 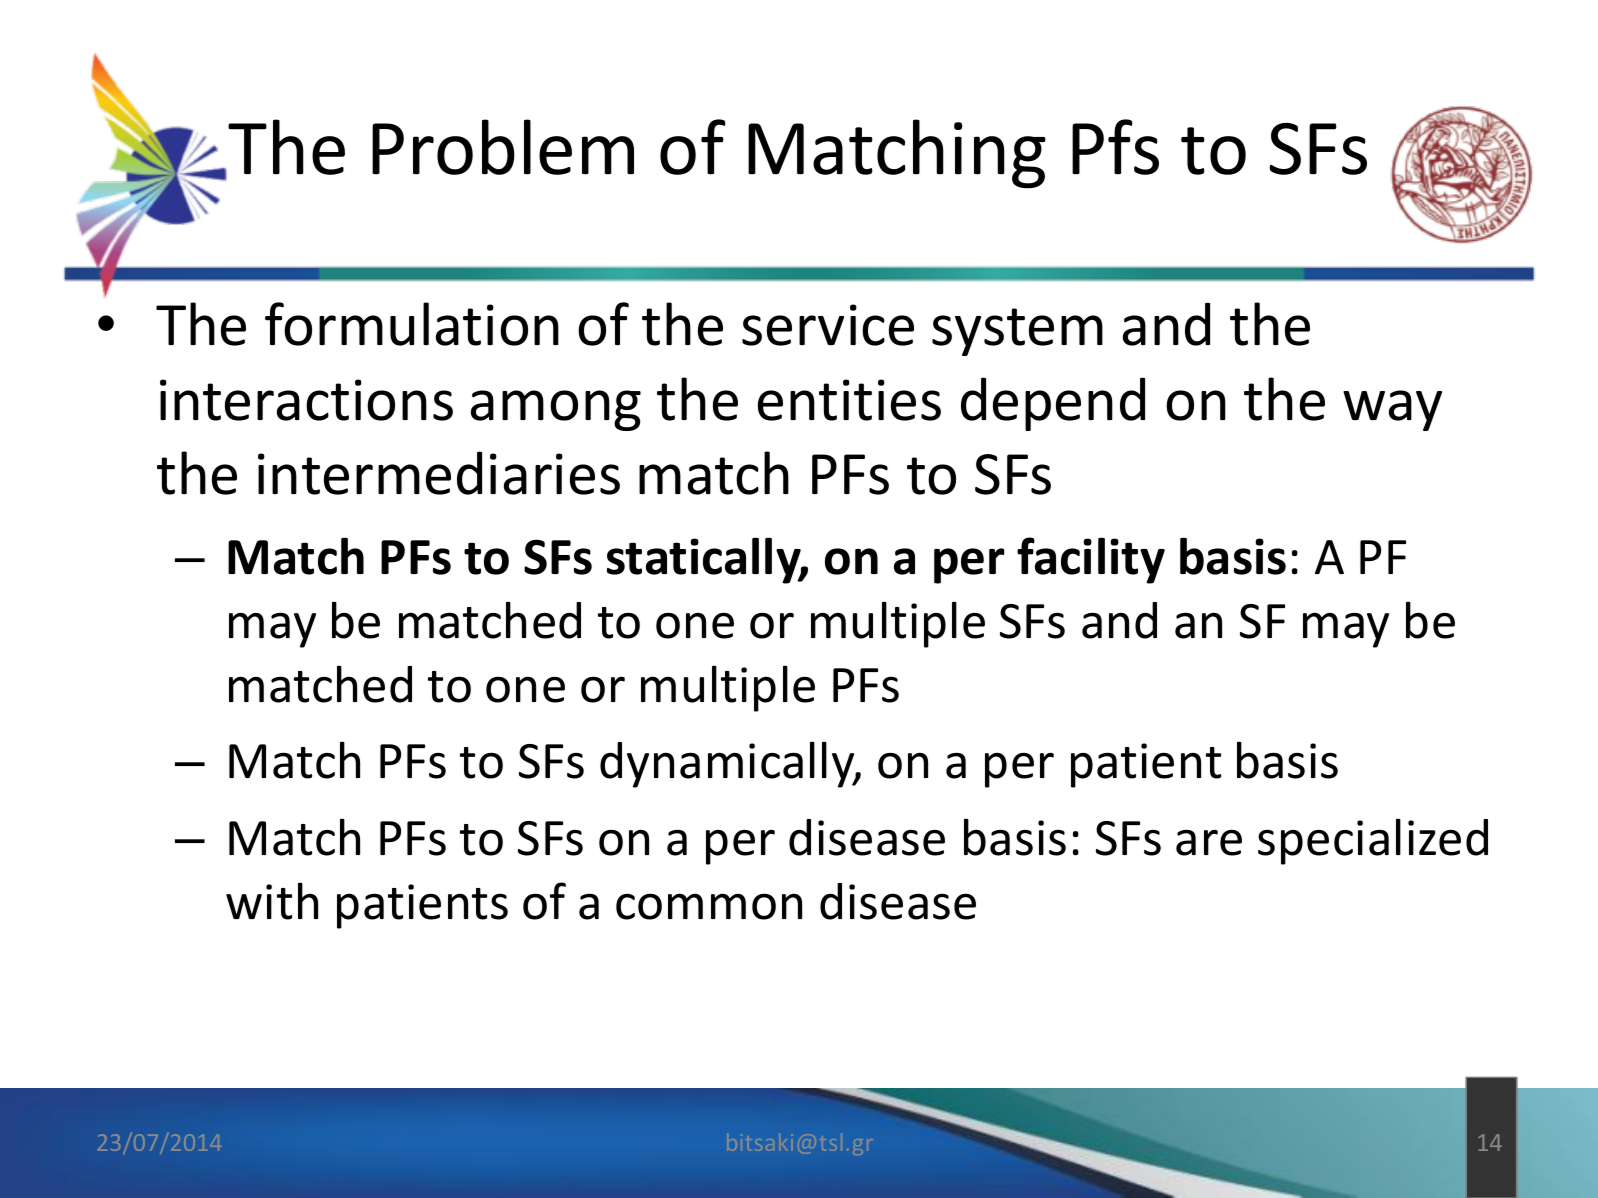 What do you see at coordinates (272, 901) in the screenshot?
I see `with` at bounding box center [272, 901].
